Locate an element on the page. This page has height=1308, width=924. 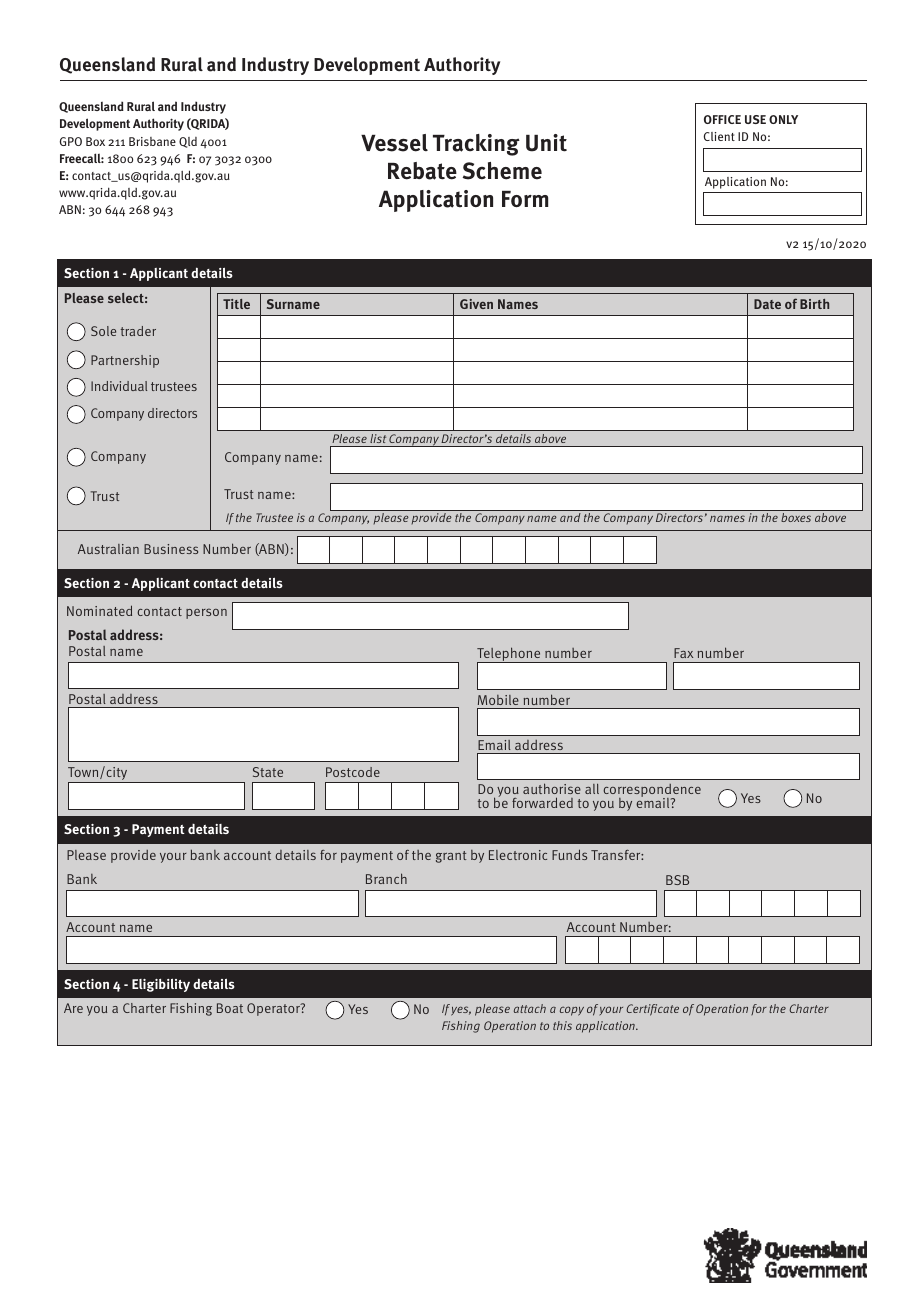
Tracking is located at coordinates (476, 145).
